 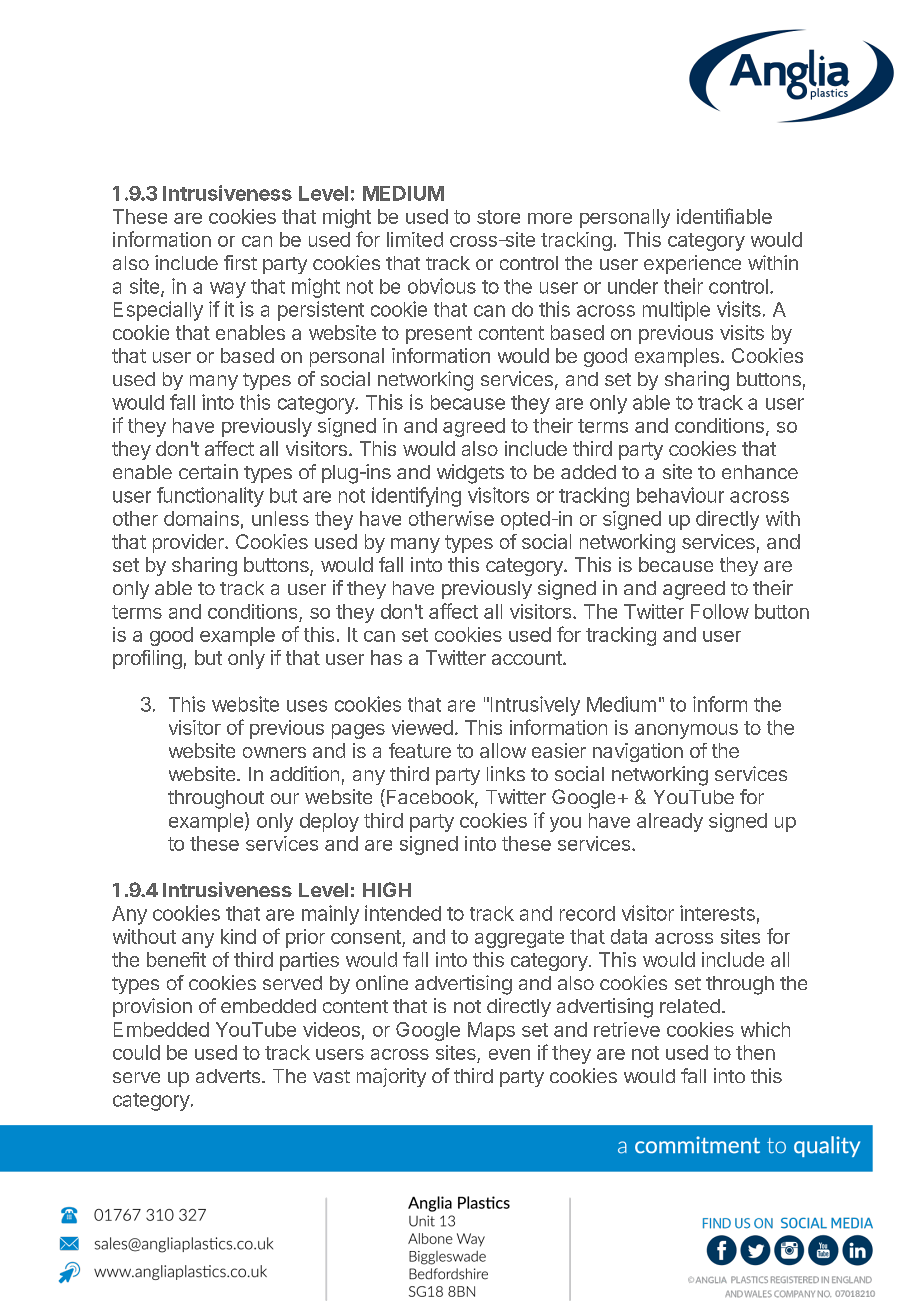 What do you see at coordinates (692, 264) in the document?
I see `experience` at bounding box center [692, 264].
